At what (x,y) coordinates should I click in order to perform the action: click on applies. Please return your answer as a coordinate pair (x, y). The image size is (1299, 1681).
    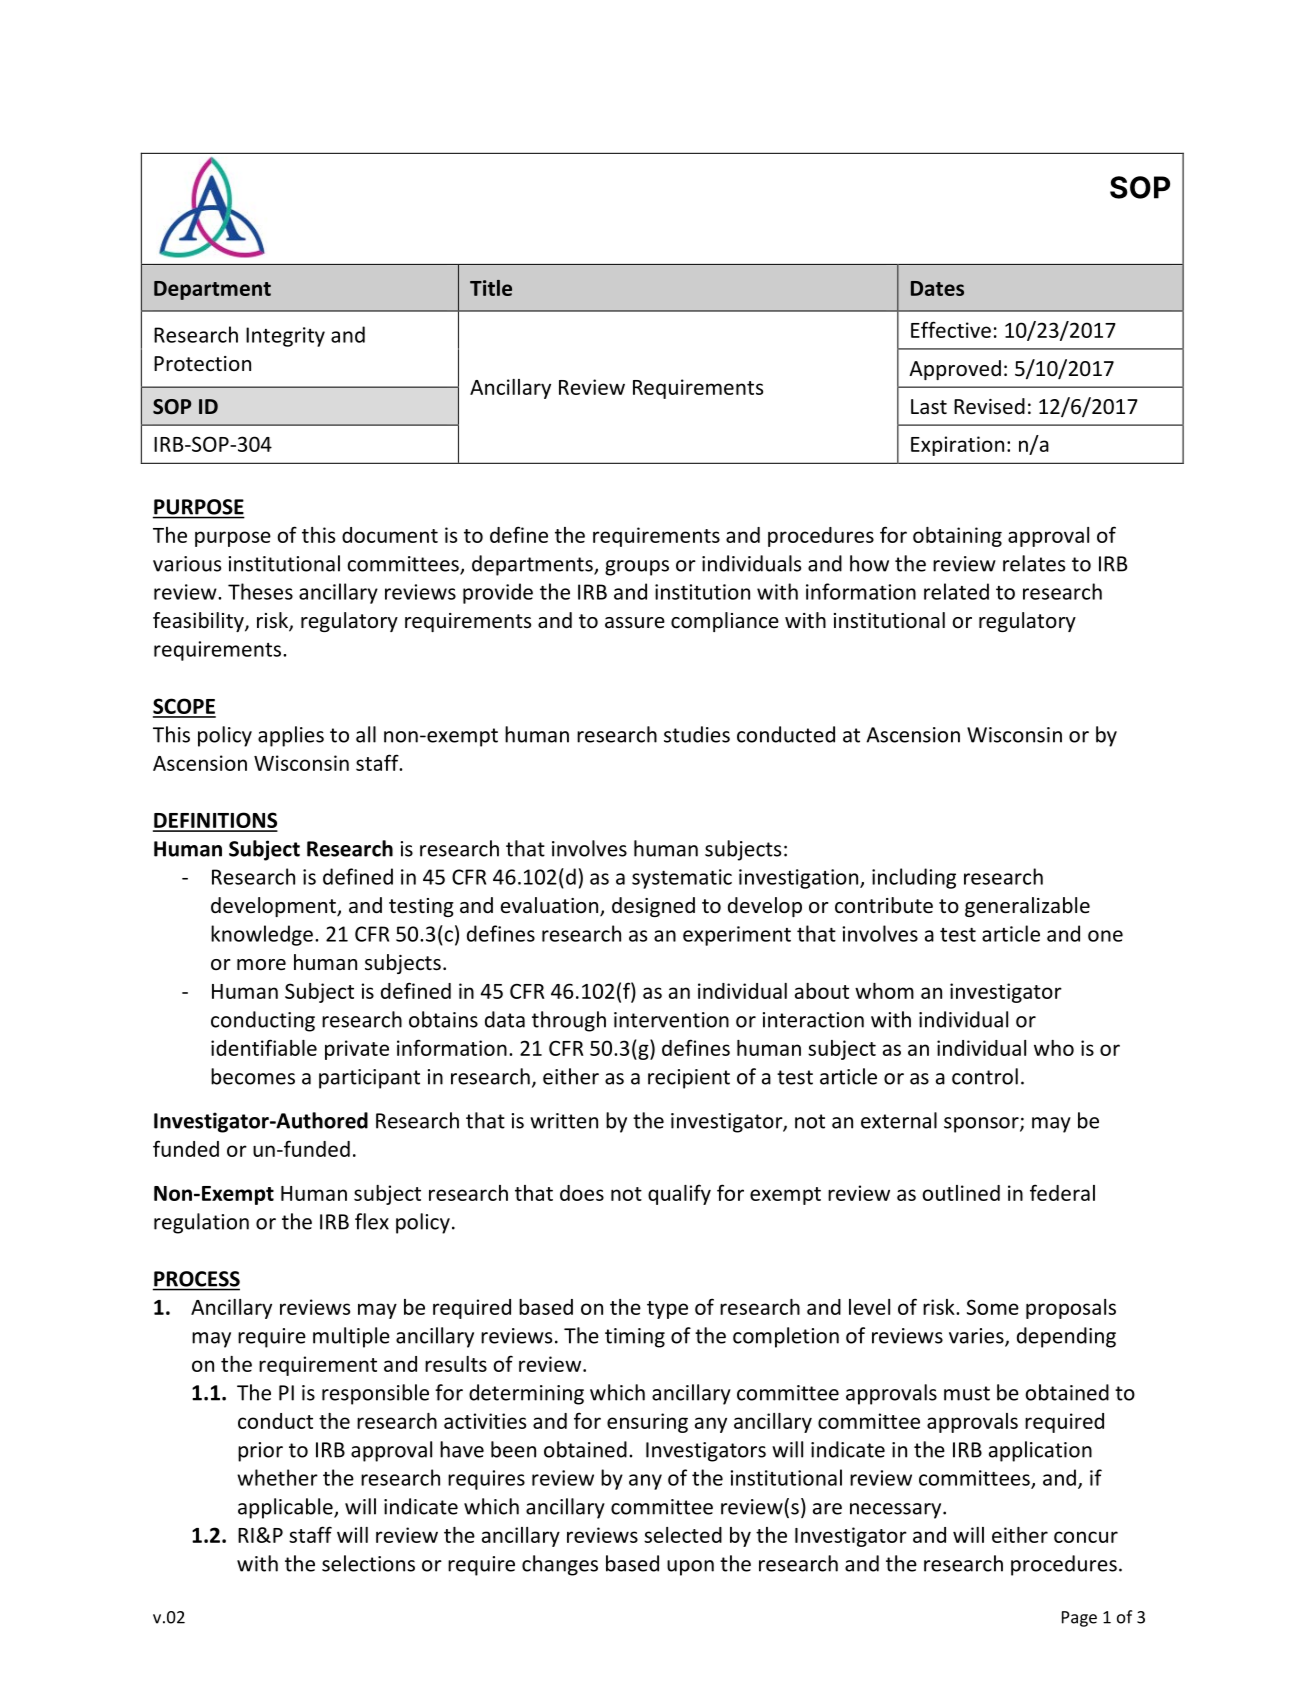
    Looking at the image, I should click on (291, 736).
